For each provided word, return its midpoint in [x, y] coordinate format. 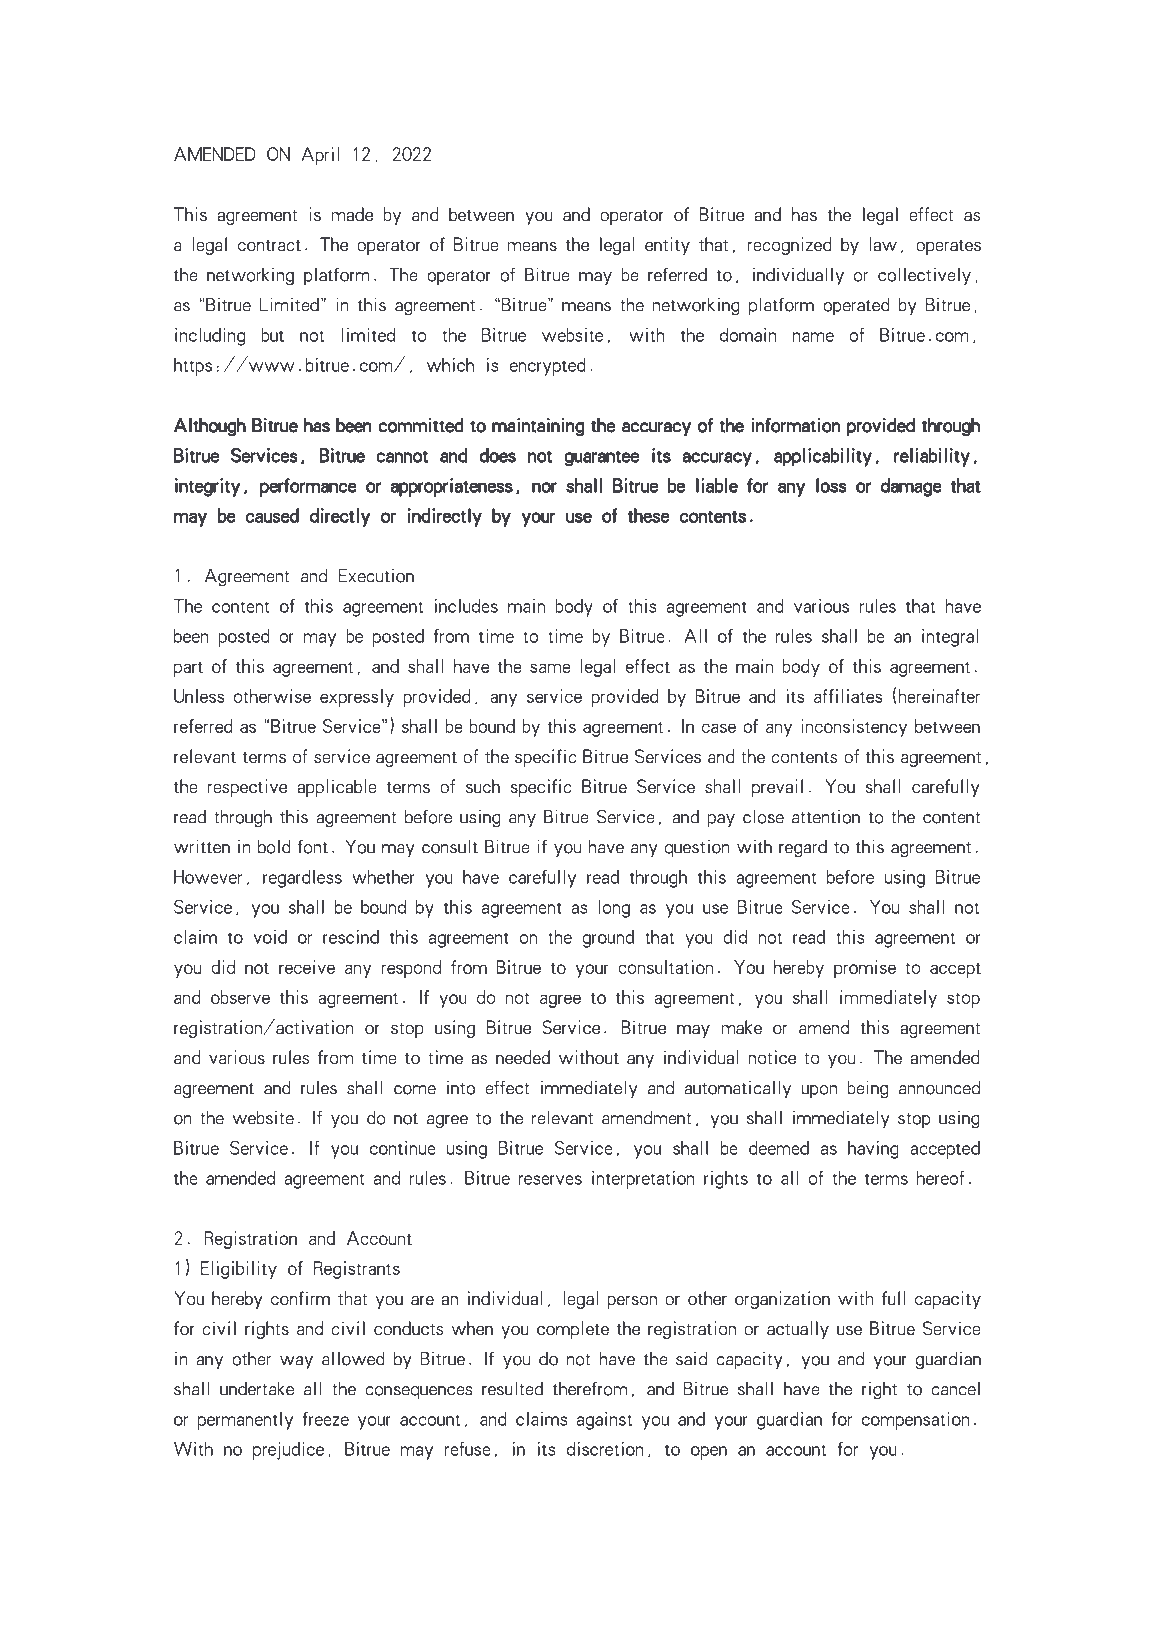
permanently [245, 1421]
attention [826, 817]
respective [247, 788]
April [320, 156]
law [883, 244]
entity [667, 246]
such [483, 786]
